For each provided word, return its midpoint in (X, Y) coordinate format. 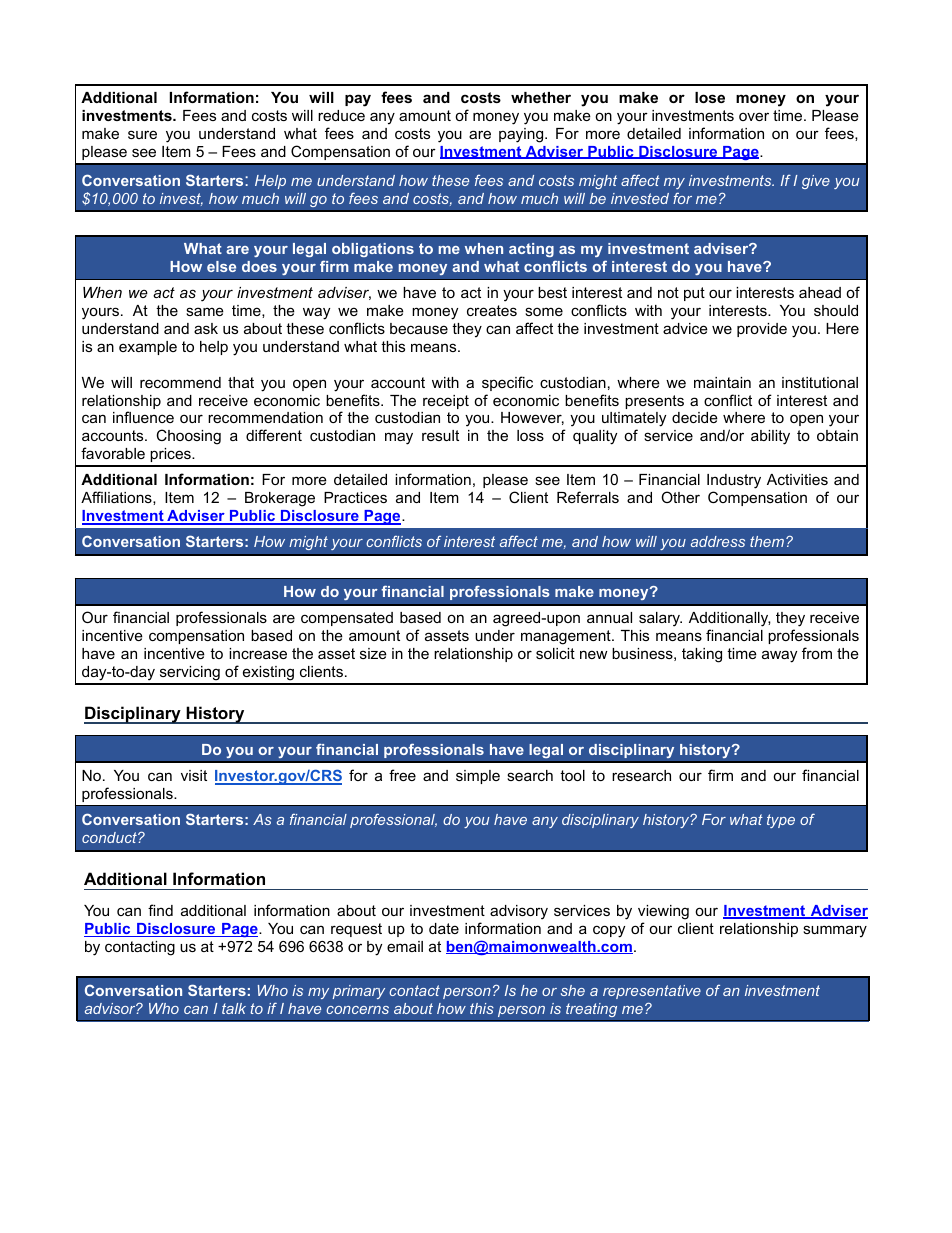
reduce (341, 115)
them (767, 541)
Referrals (588, 497)
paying (522, 135)
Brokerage (280, 499)
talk (234, 1008)
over (754, 116)
